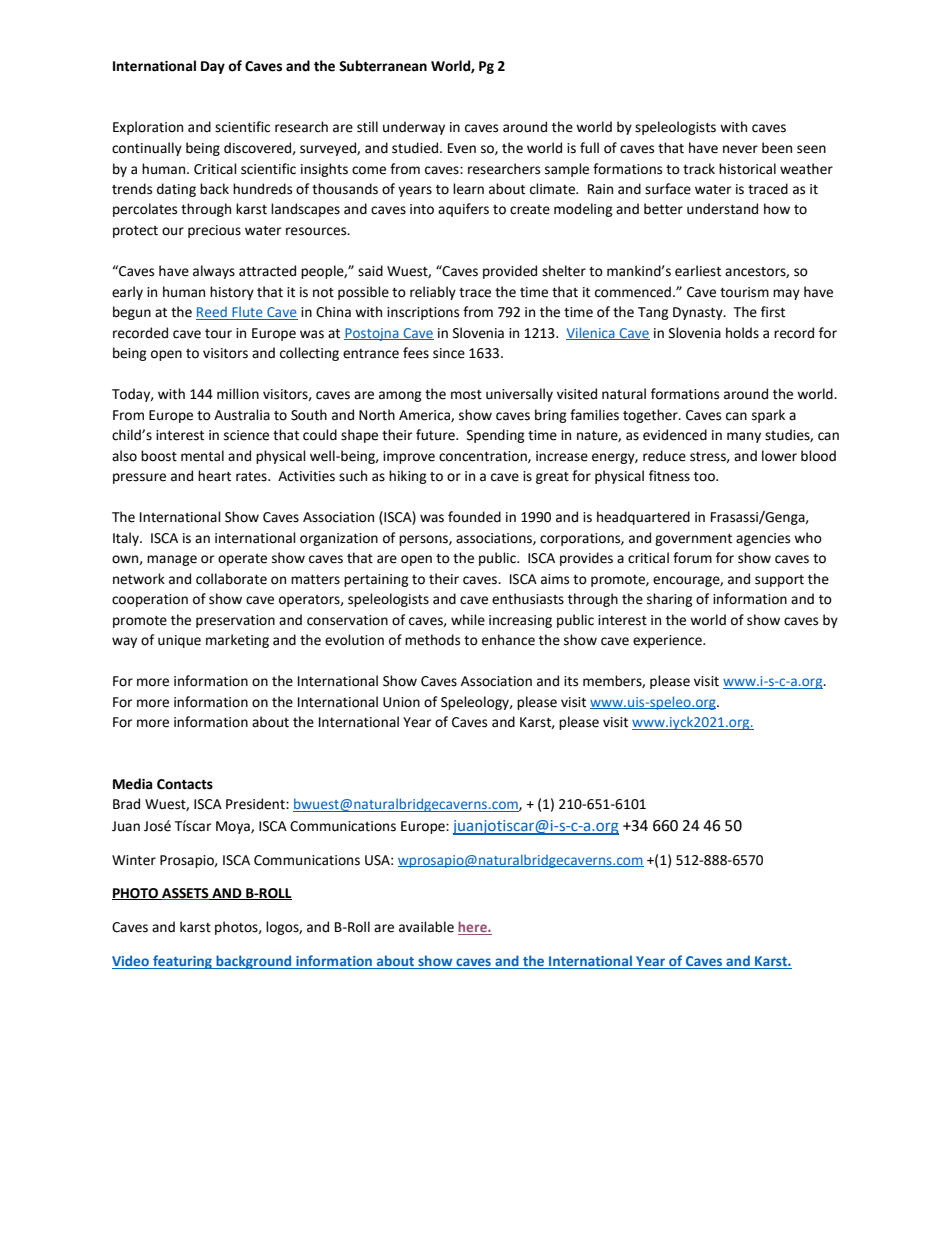  Describe the element at coordinates (238, 394) in the screenshot. I see `million` at that location.
